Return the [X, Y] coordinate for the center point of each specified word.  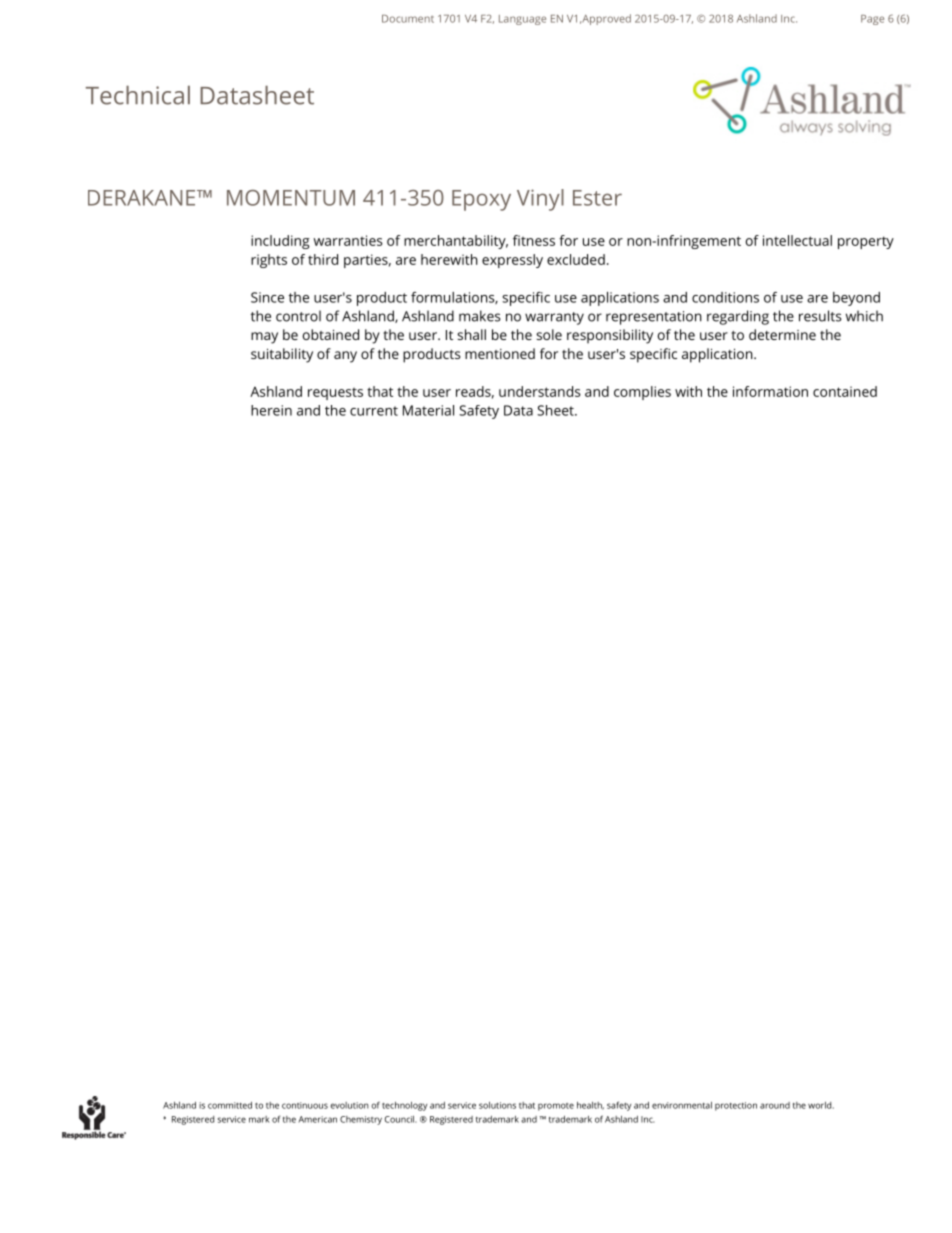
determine [782, 334]
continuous [305, 1105]
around [775, 1105]
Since [267, 297]
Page [872, 20]
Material [428, 410]
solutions [497, 1105]
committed [230, 1105]
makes [480, 316]
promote [556, 1107]
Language [522, 20]
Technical [138, 95]
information [770, 391]
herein [271, 410]
